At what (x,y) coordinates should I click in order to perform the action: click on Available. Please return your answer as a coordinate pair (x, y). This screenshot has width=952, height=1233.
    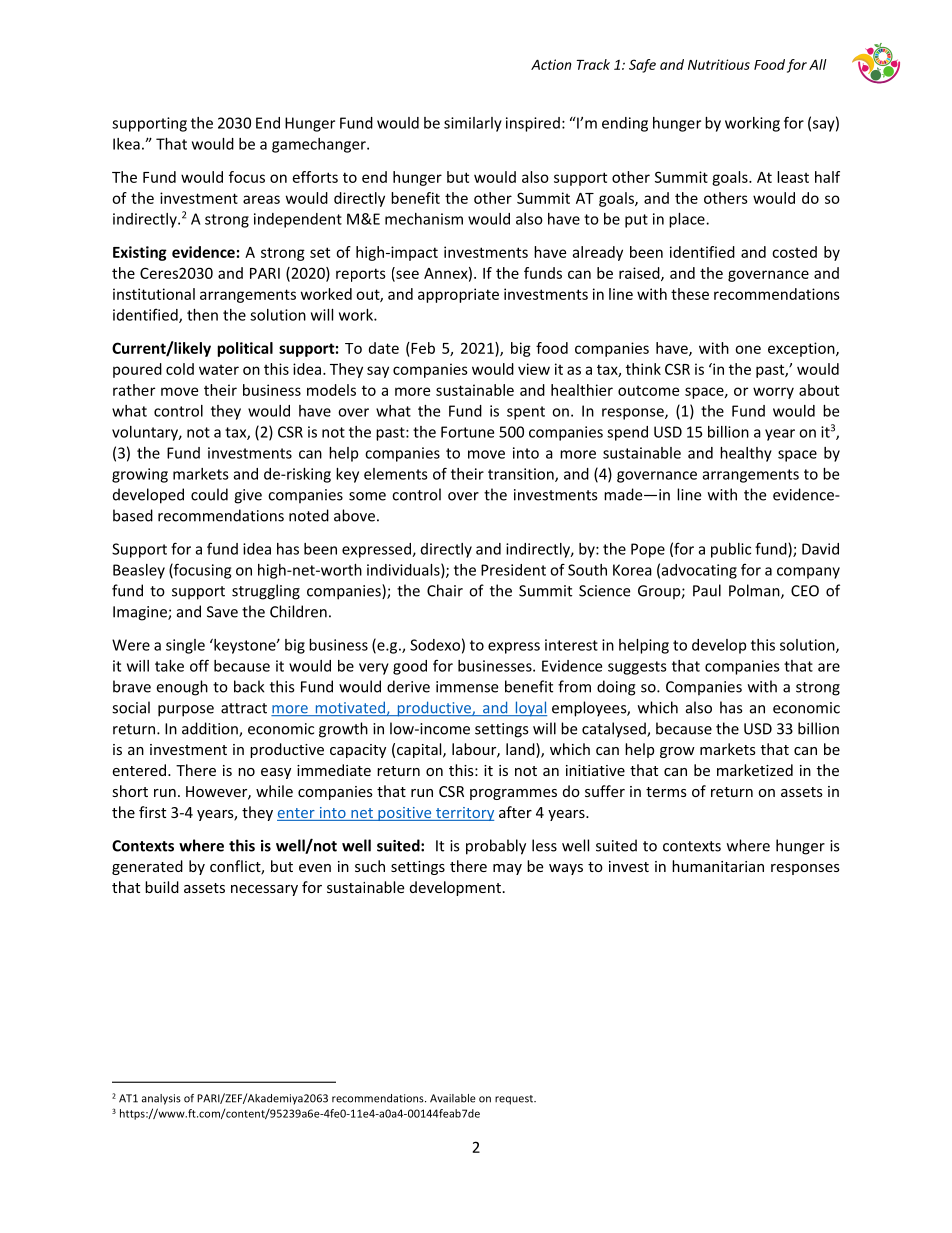
    Looking at the image, I should click on (453, 1098).
